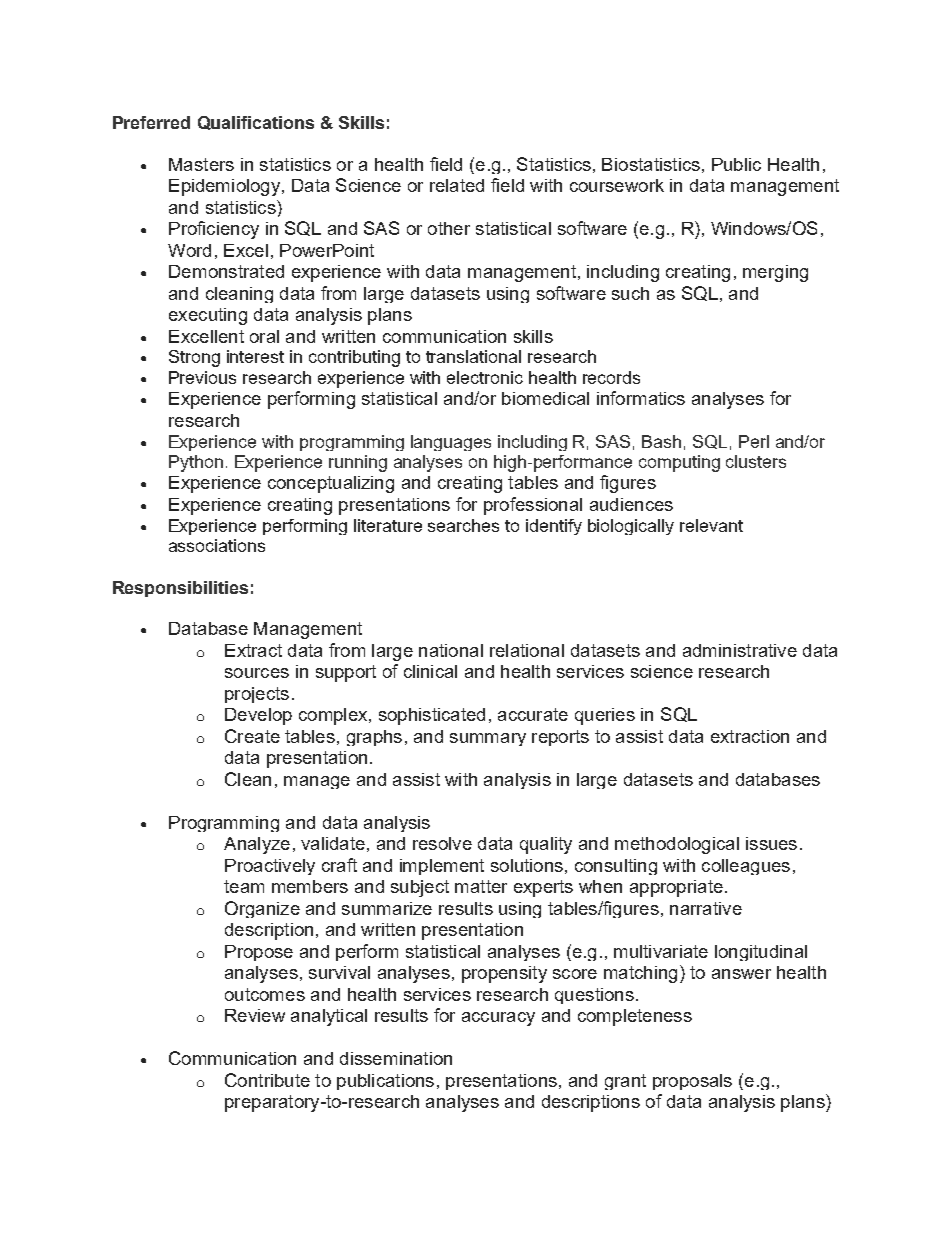  I want to click on related, so click(457, 185).
